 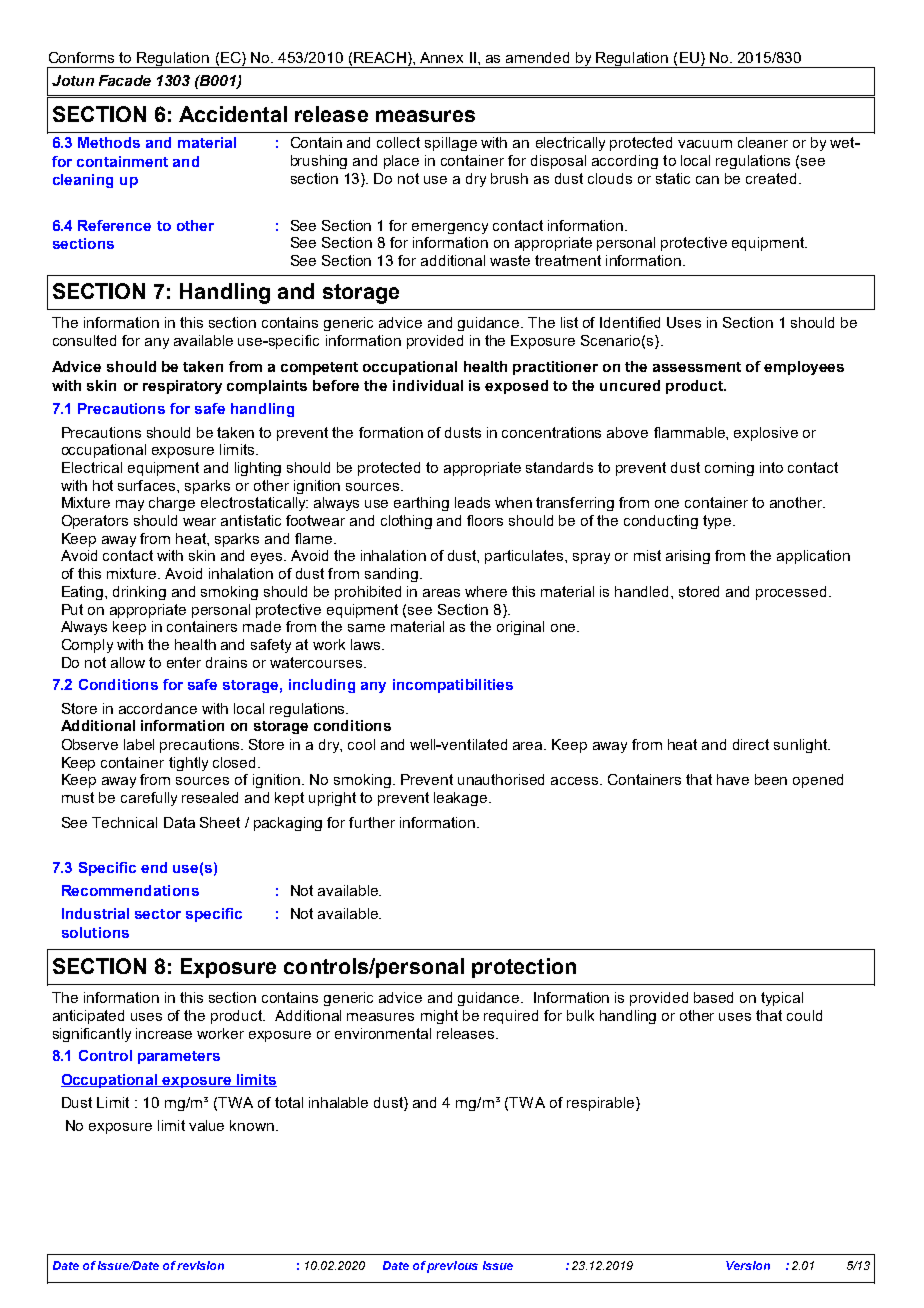 I want to click on have, so click(x=733, y=779).
